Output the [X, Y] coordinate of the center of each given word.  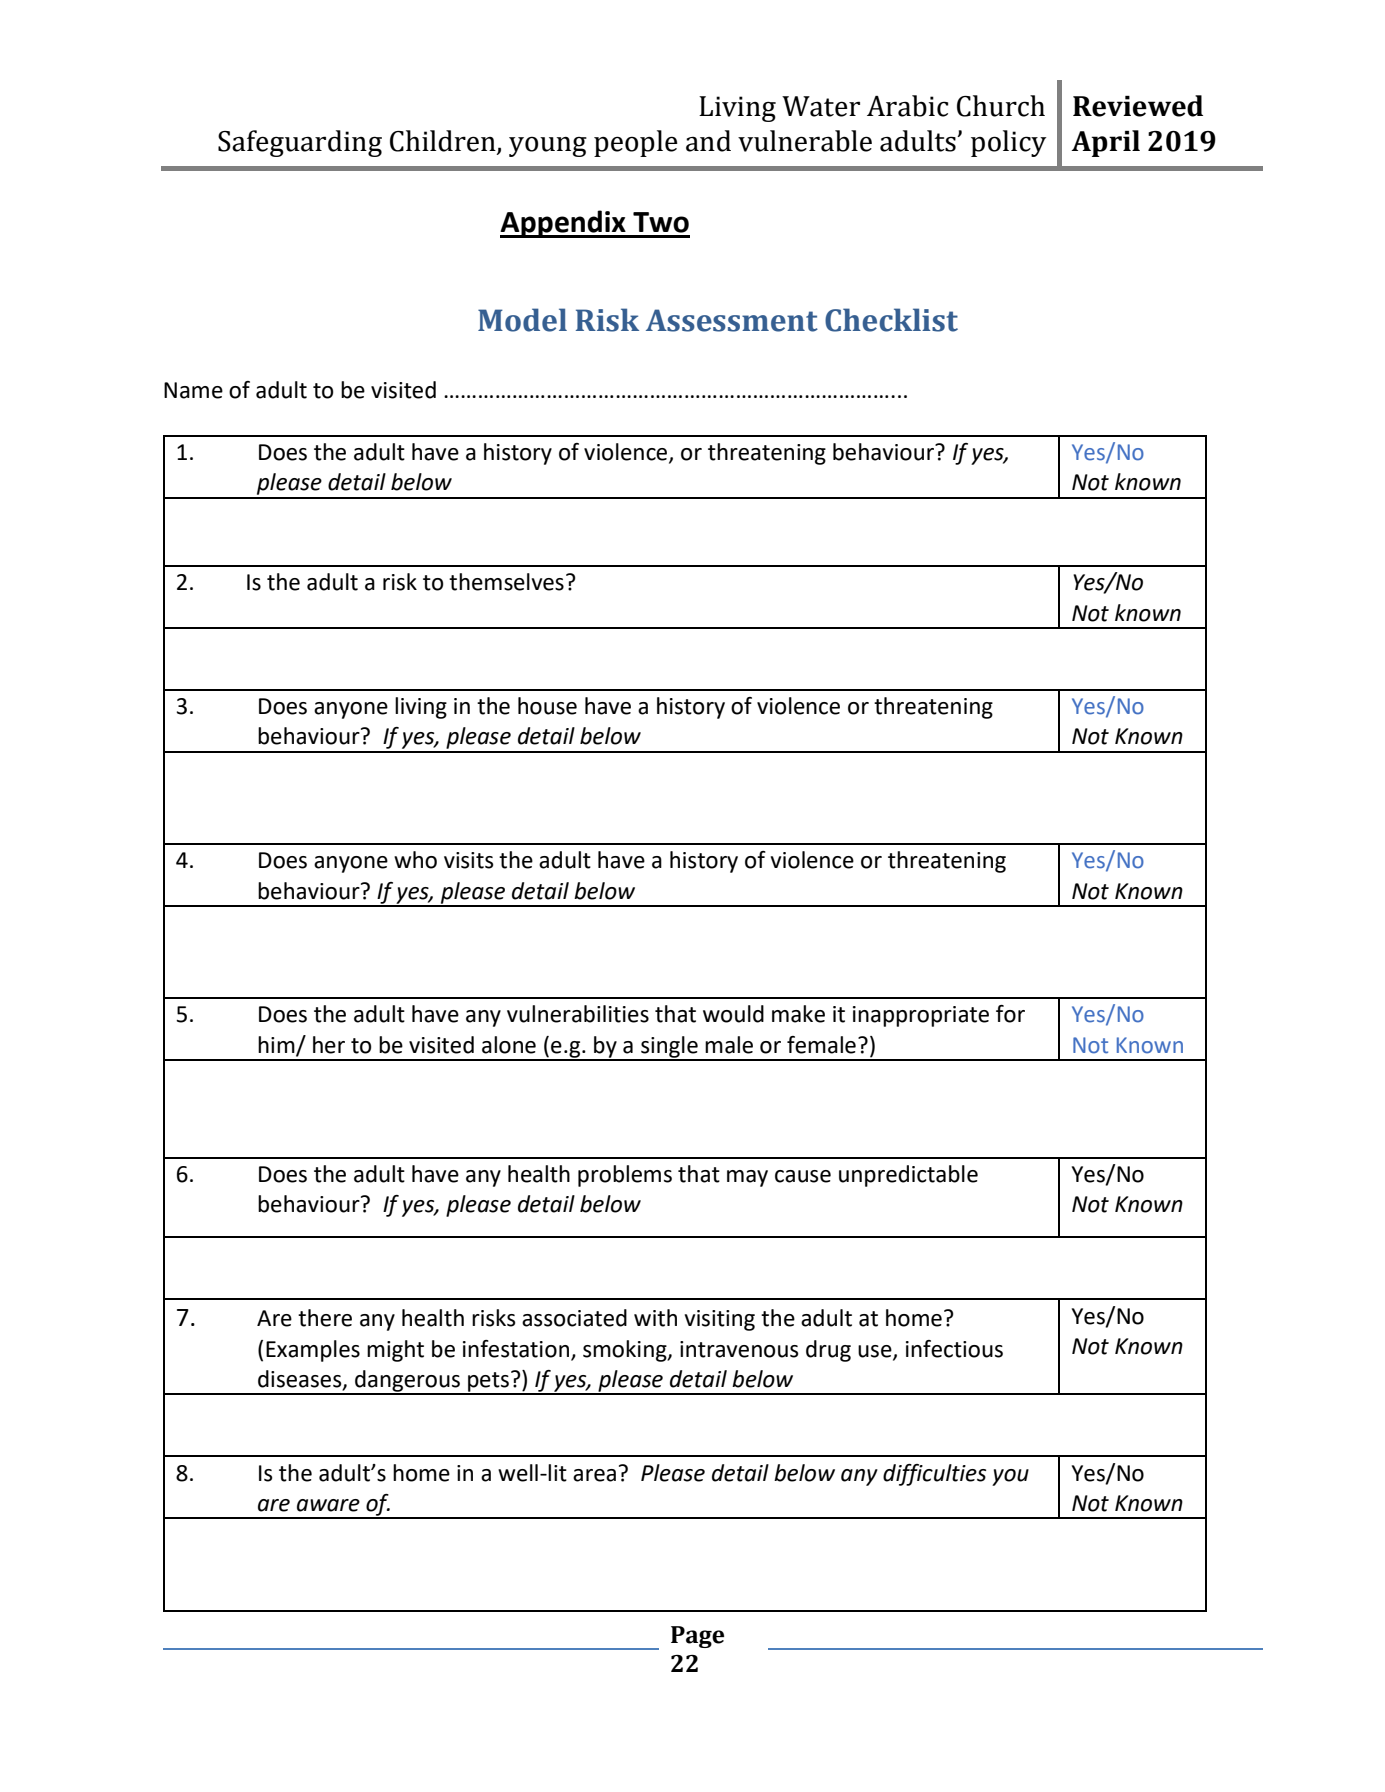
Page [697, 1637]
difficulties [934, 1475]
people [636, 143]
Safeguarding [300, 143]
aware [328, 1505]
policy [1008, 143]
